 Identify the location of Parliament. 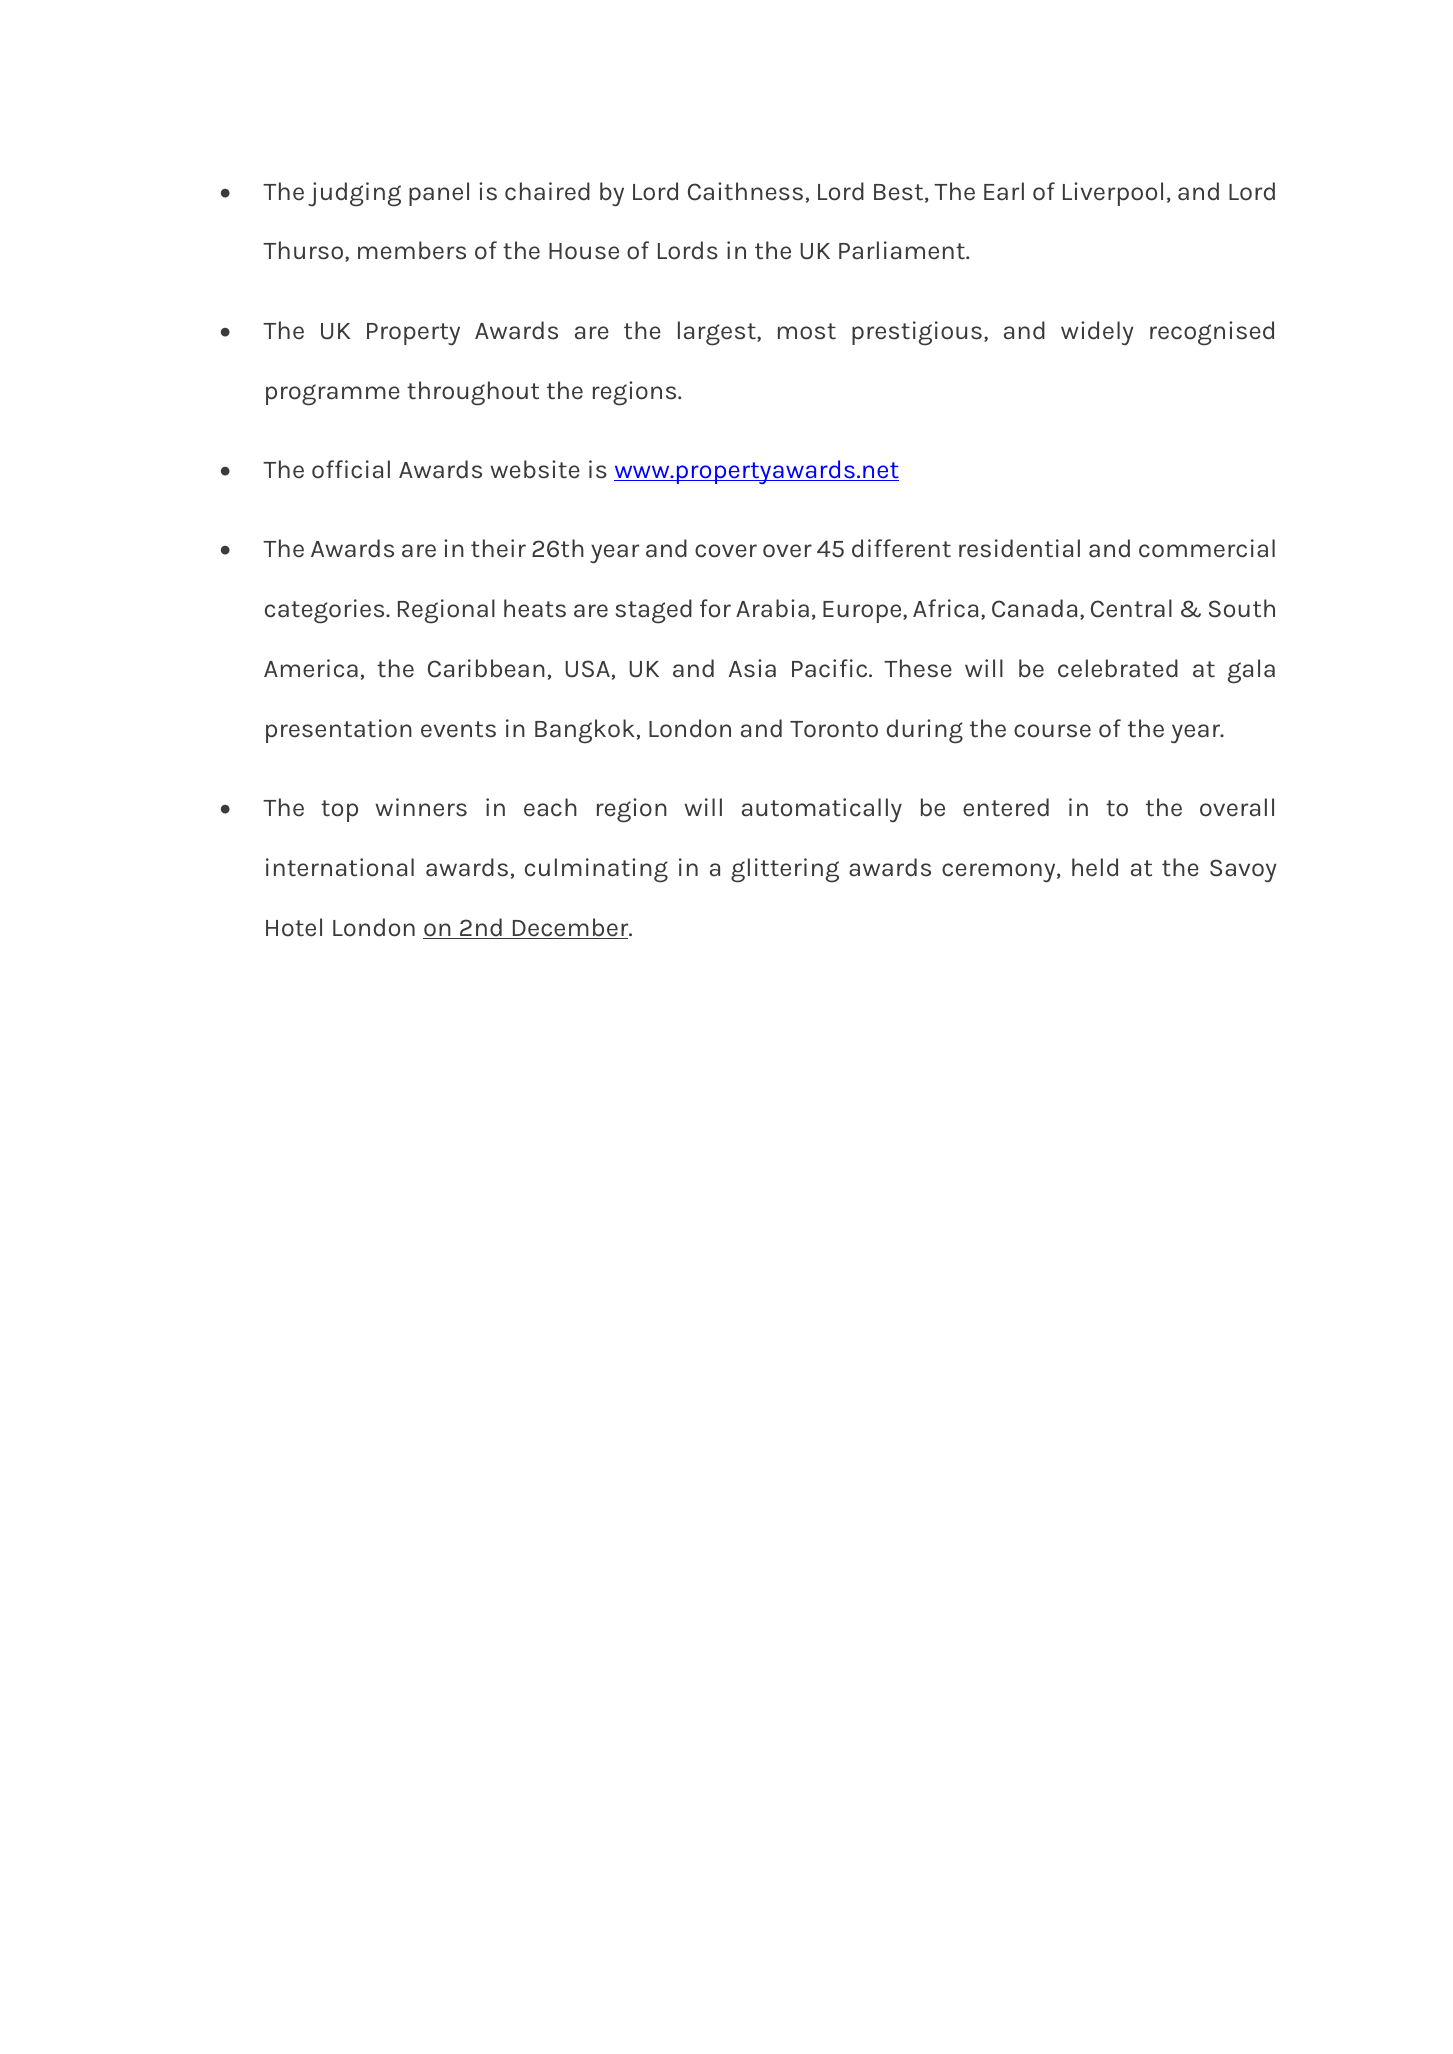
(903, 250).
